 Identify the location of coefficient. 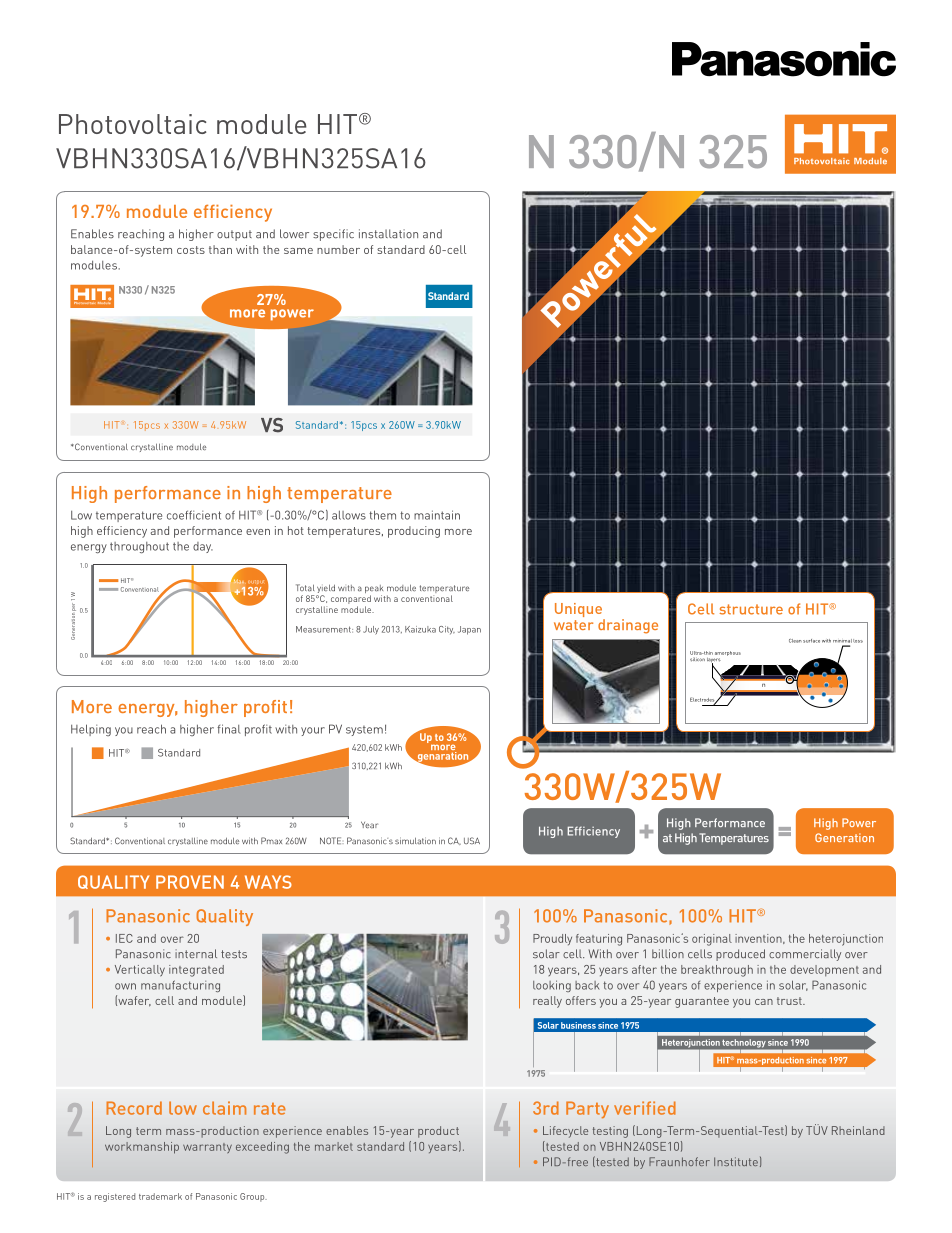
(194, 515).
